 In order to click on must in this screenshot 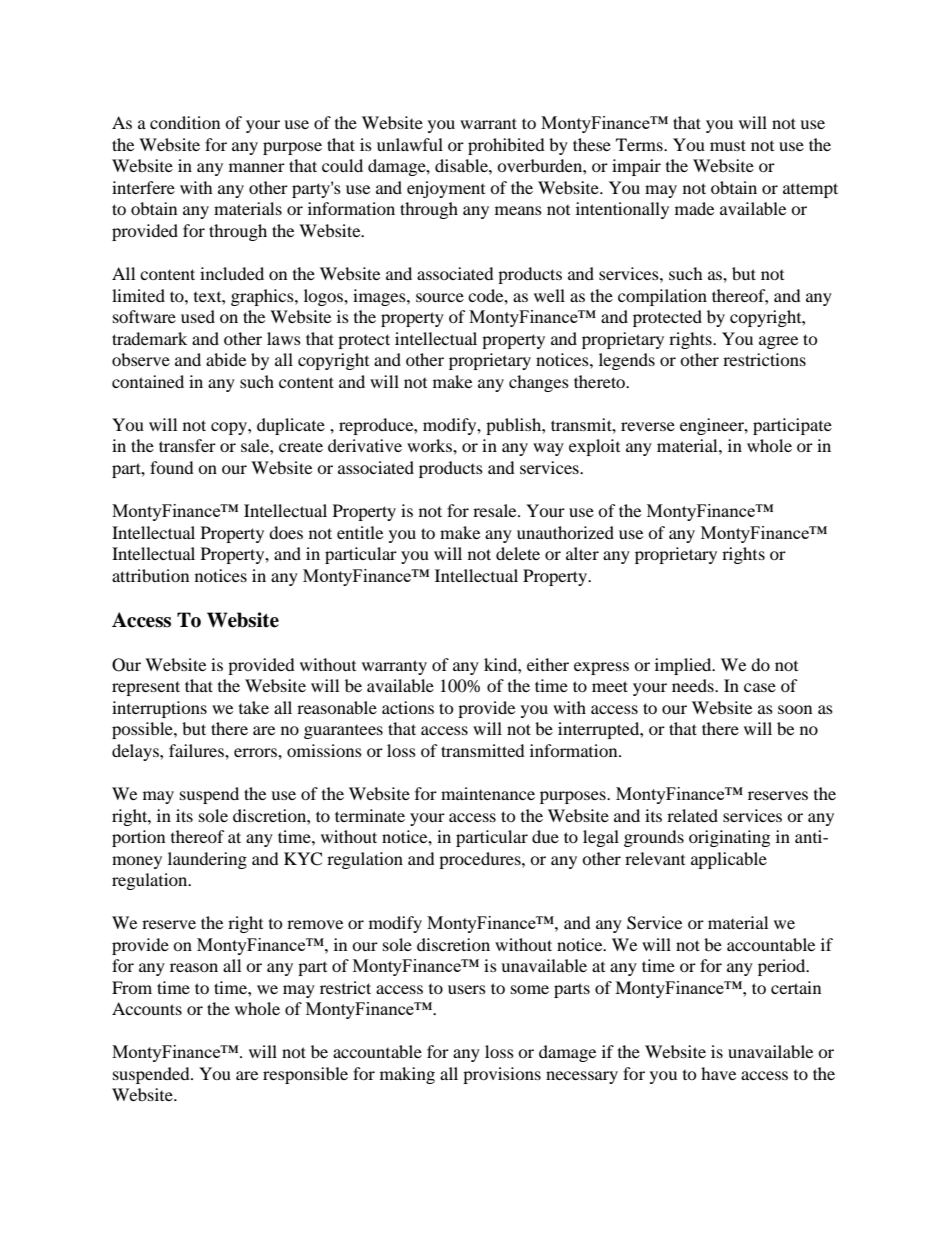, I will do `click(728, 145)`.
